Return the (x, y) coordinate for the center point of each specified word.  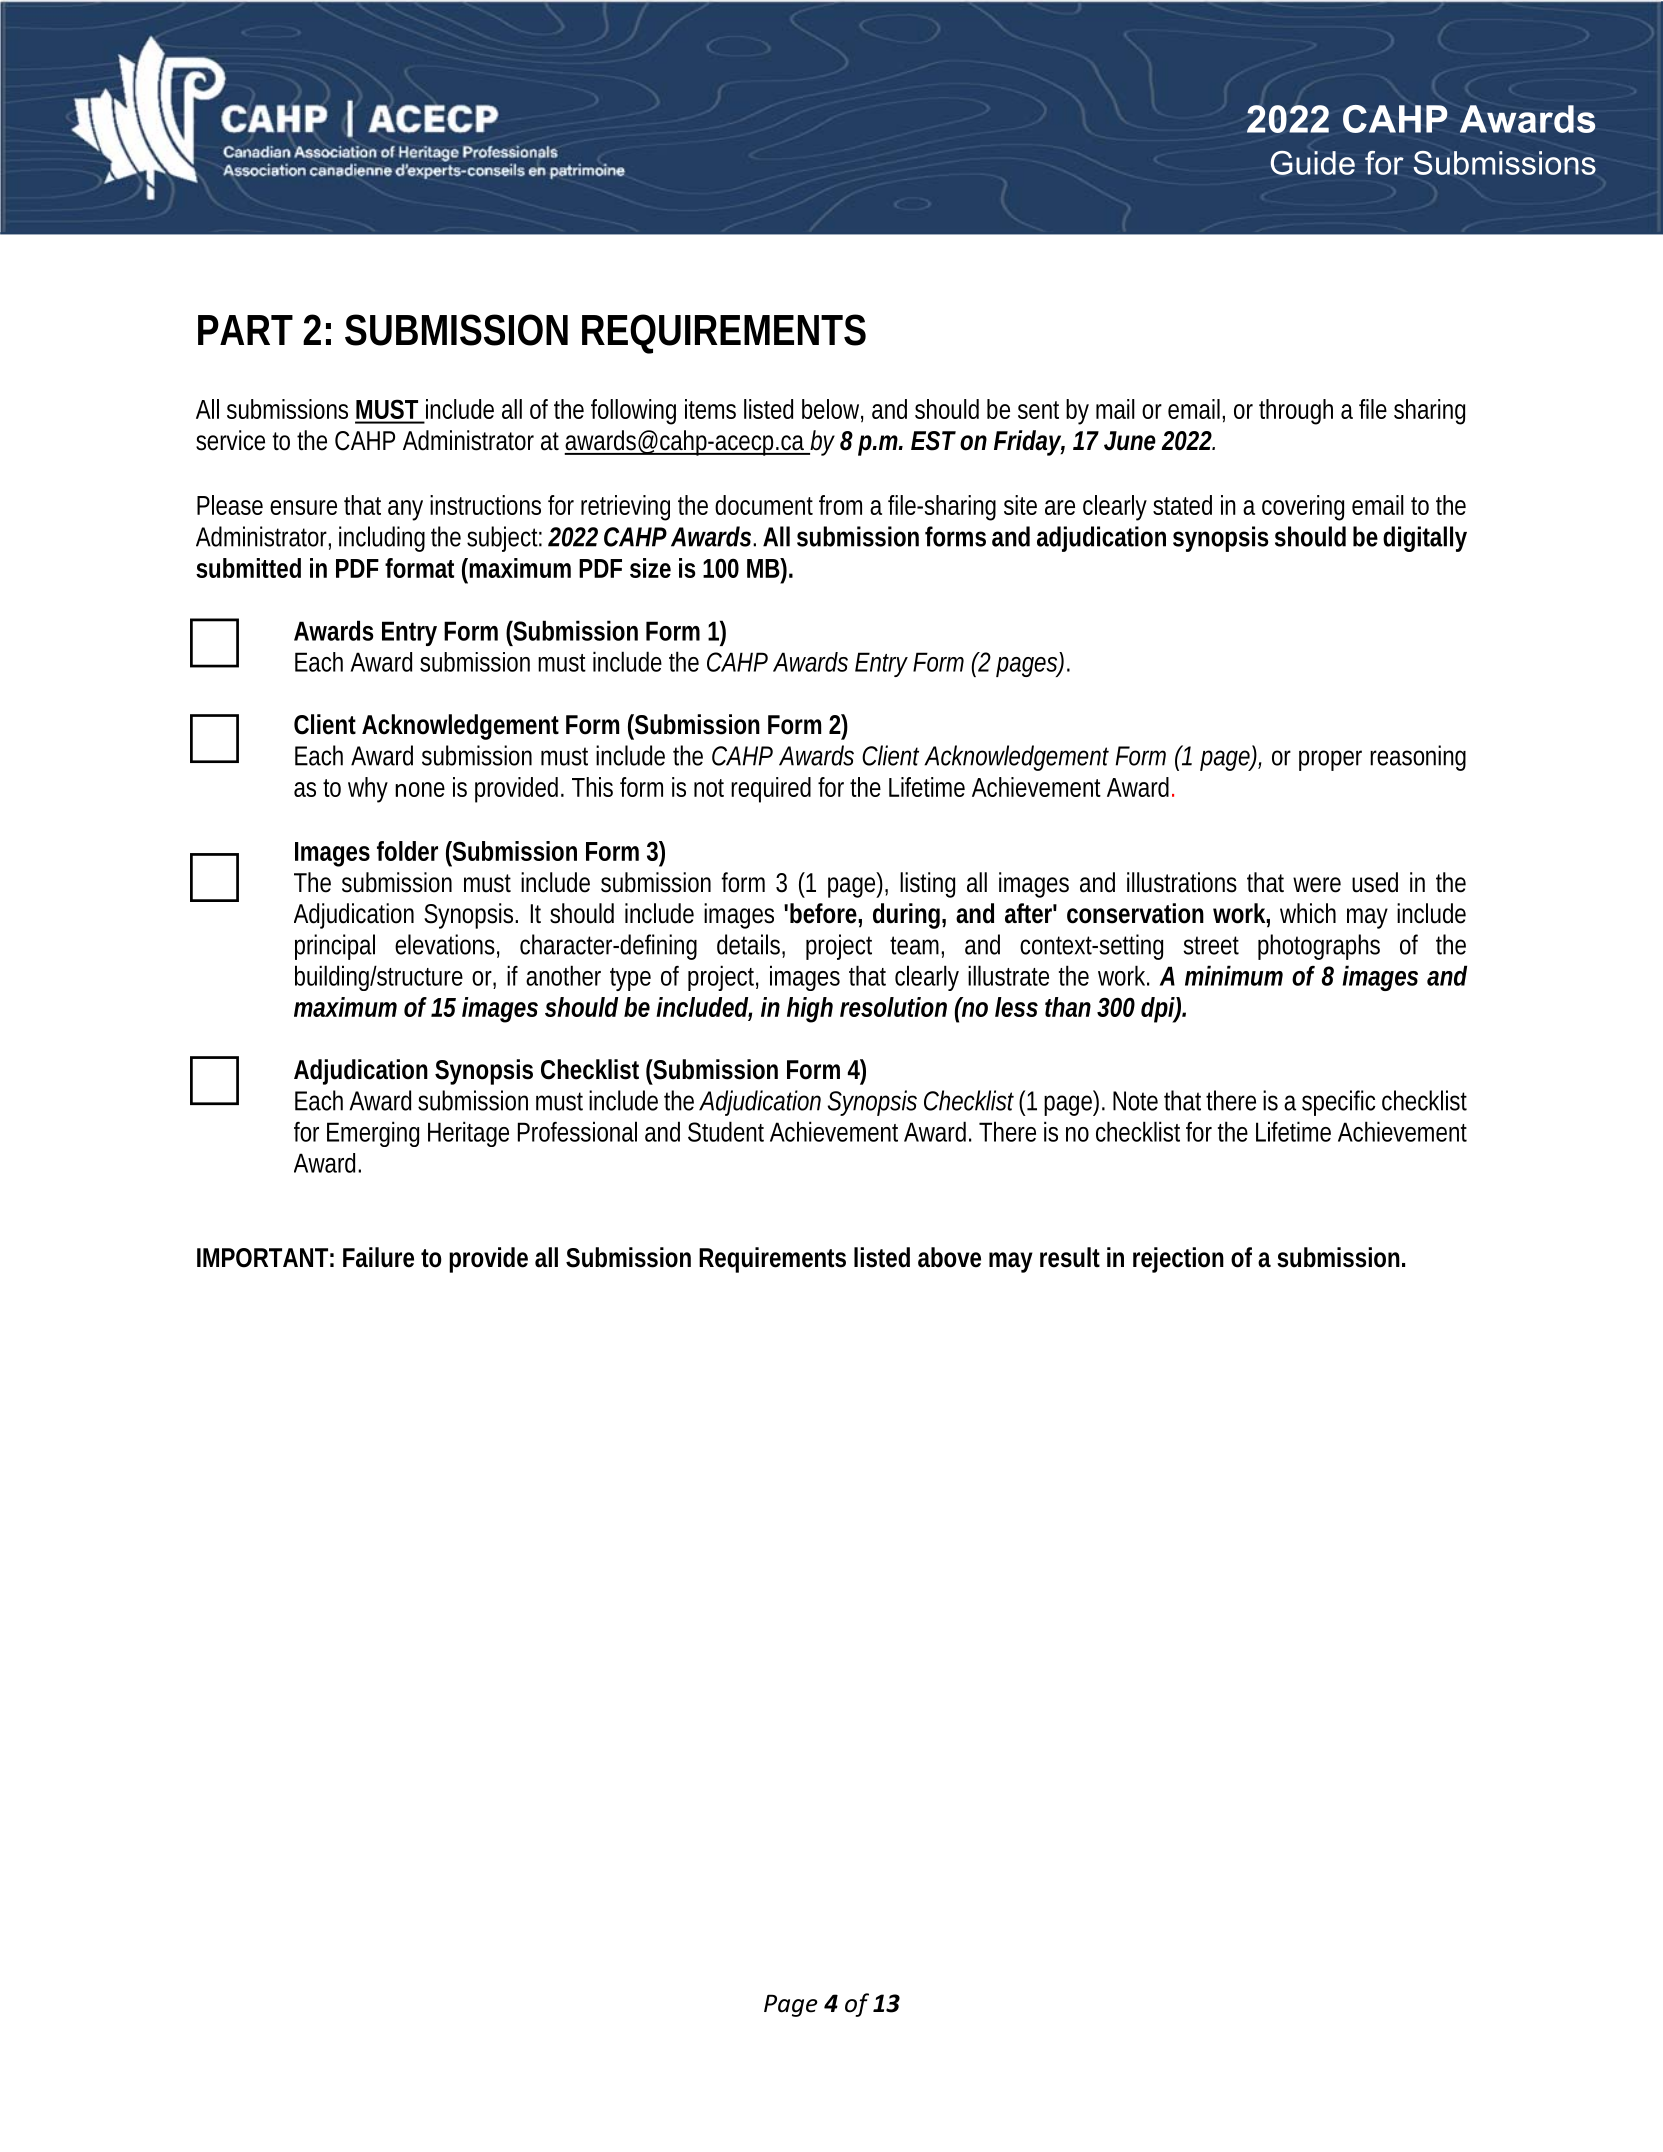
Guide (1313, 163)
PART (245, 330)
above (949, 1257)
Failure (378, 1257)
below (832, 410)
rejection (1178, 1260)
